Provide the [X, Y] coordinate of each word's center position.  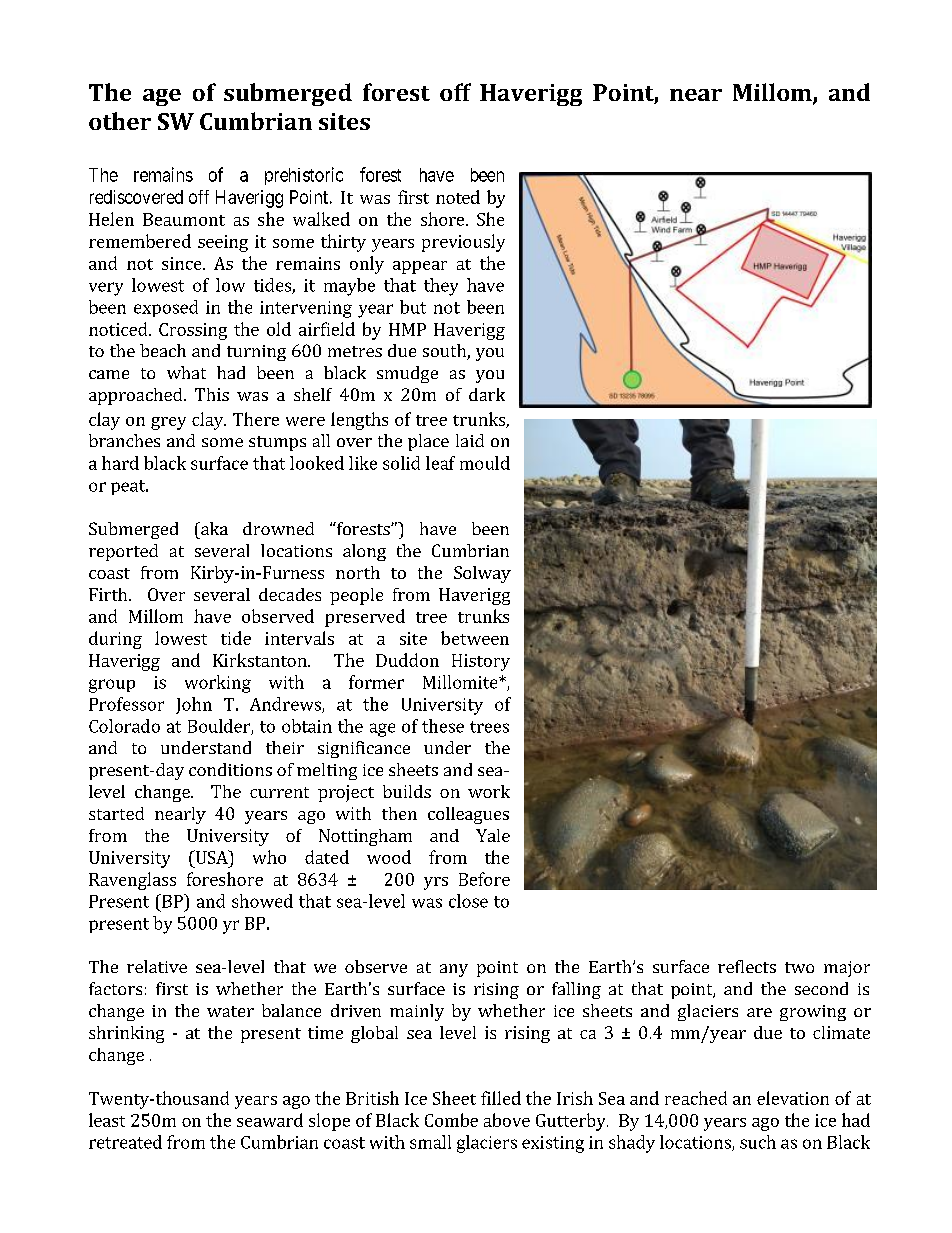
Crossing [193, 331]
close [468, 901]
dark [487, 394]
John [194, 705]
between [475, 638]
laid [470, 440]
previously [463, 243]
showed [262, 901]
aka [213, 528]
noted [458, 197]
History [481, 662]
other [120, 121]
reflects [747, 966]
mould [485, 463]
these [443, 726]
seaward [270, 1120]
